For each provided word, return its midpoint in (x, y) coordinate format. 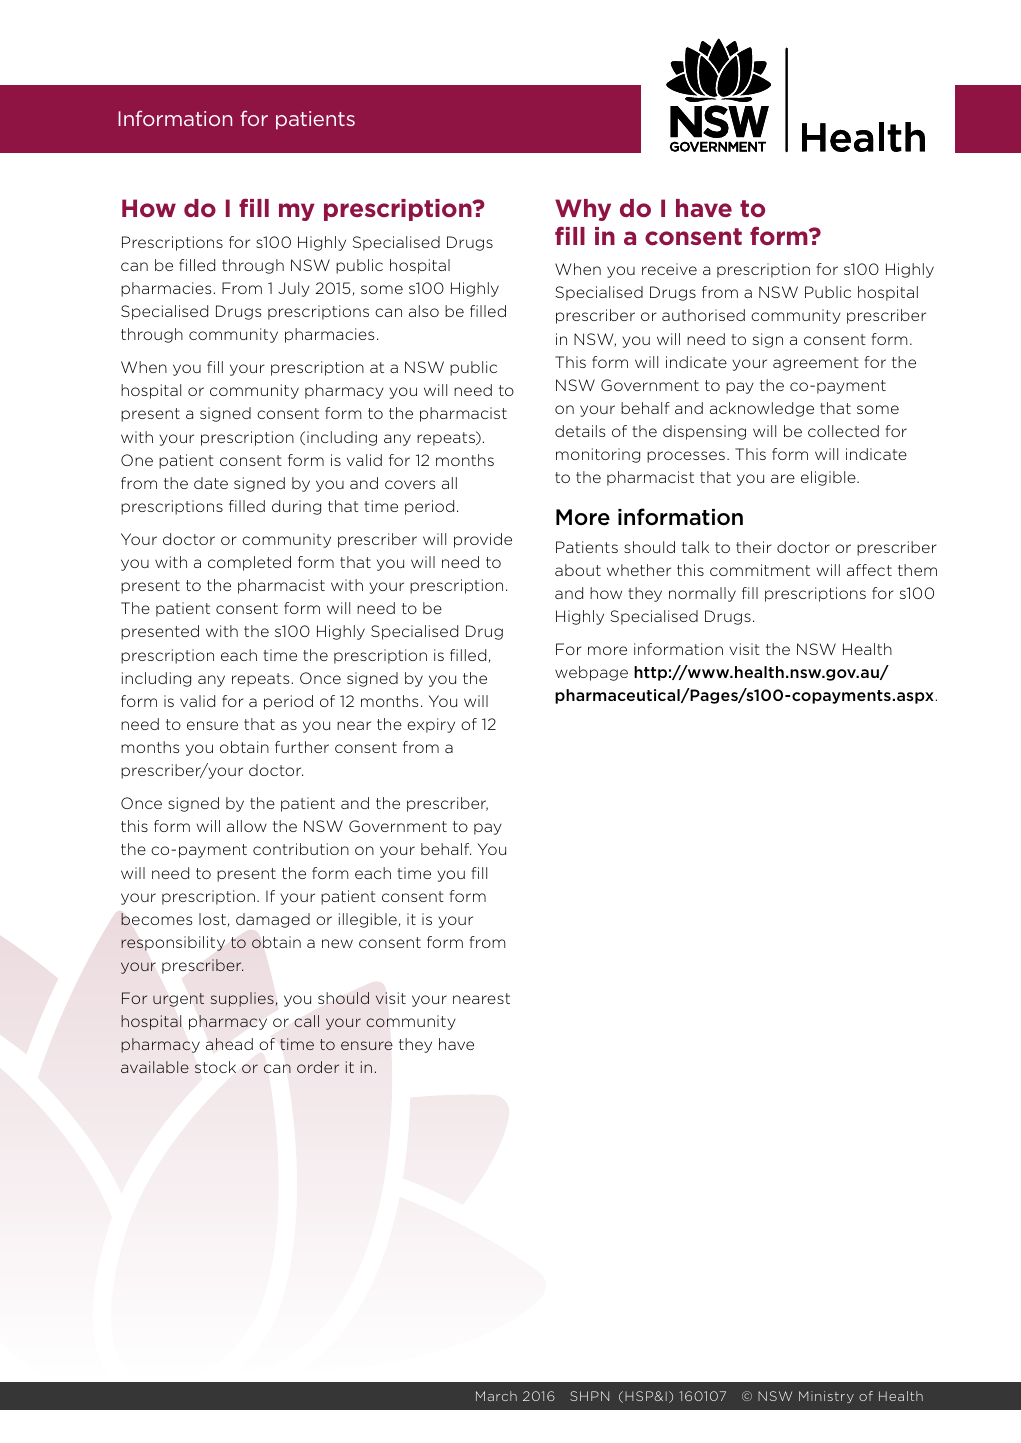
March (496, 1396)
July (294, 289)
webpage (591, 673)
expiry (431, 725)
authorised (703, 315)
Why (583, 210)
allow (247, 826)
